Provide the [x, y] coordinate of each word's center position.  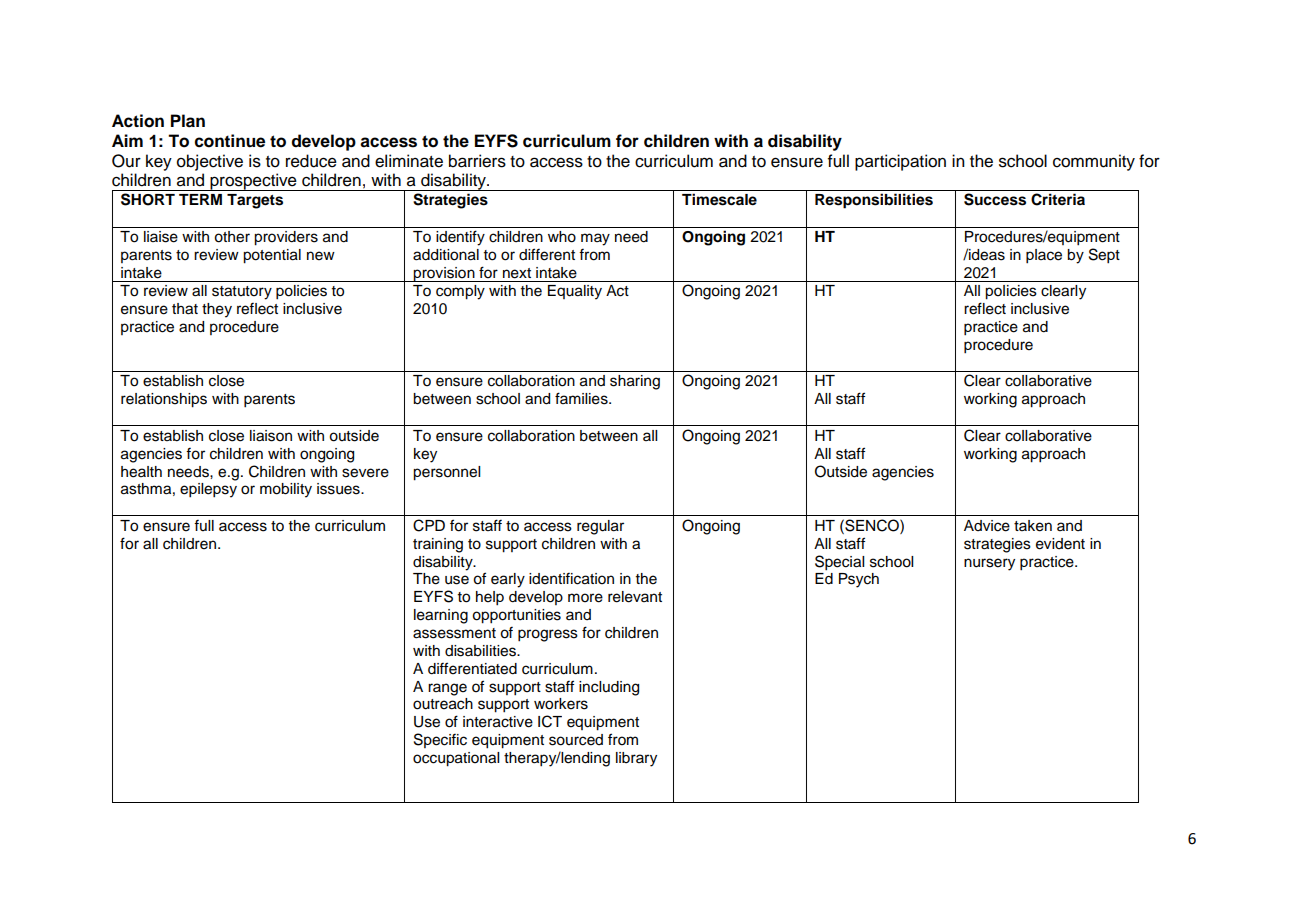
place [1044, 256]
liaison [271, 436]
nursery [989, 564]
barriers [477, 161]
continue [230, 141]
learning [441, 616]
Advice [987, 526]
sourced [576, 740]
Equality [575, 292]
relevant [635, 597]
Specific [440, 740]
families [582, 398]
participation [900, 162]
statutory [242, 293]
